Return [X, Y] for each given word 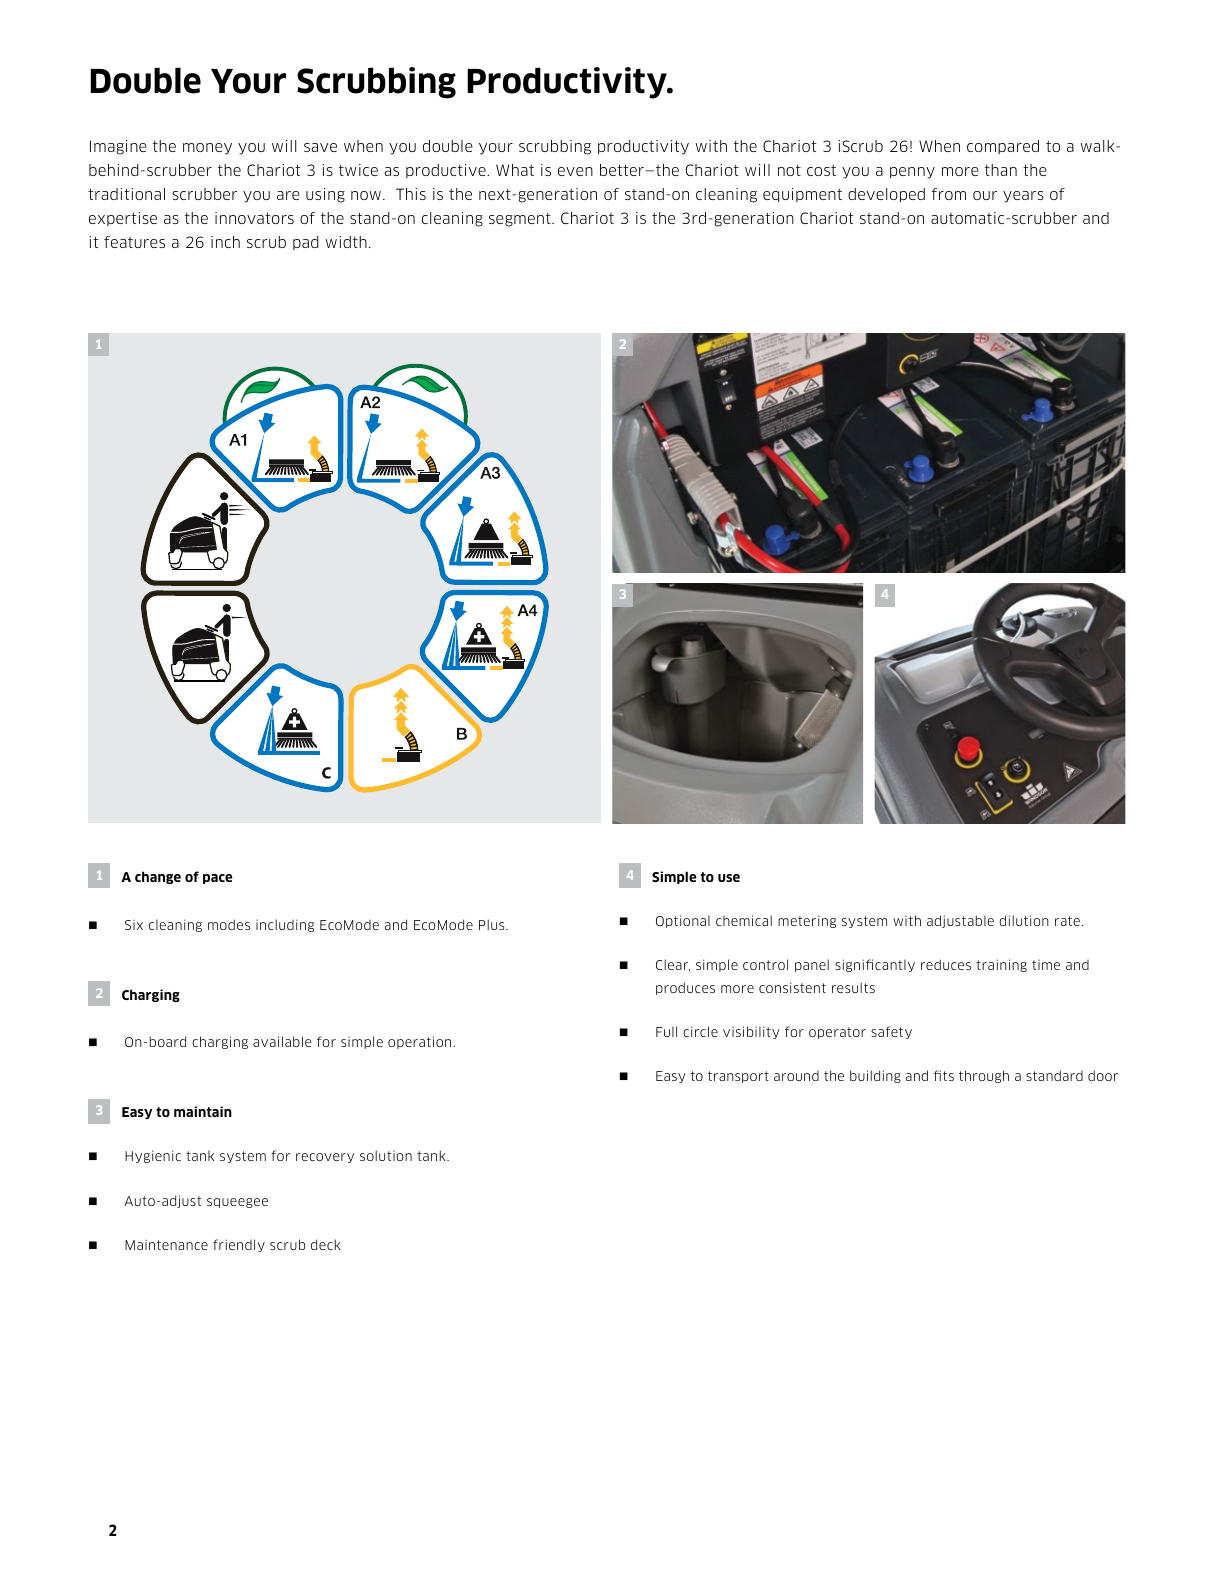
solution [386, 1155]
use [729, 878]
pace [217, 879]
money [207, 149]
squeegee [237, 1203]
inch [225, 242]
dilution [1024, 920]
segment [521, 220]
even [575, 171]
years [1023, 197]
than [1001, 170]
